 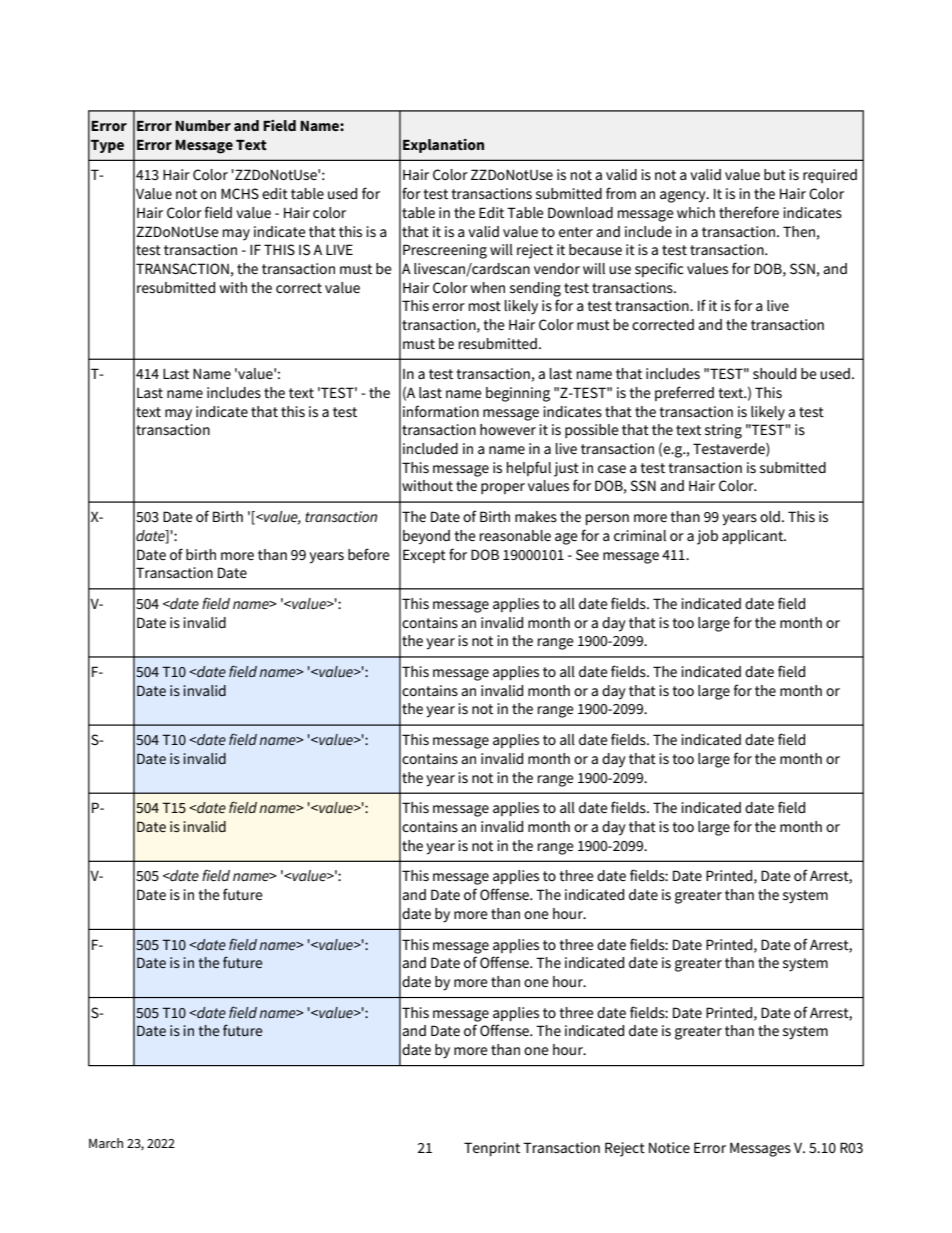 What do you see at coordinates (369, 554) in the image?
I see `before` at bounding box center [369, 554].
